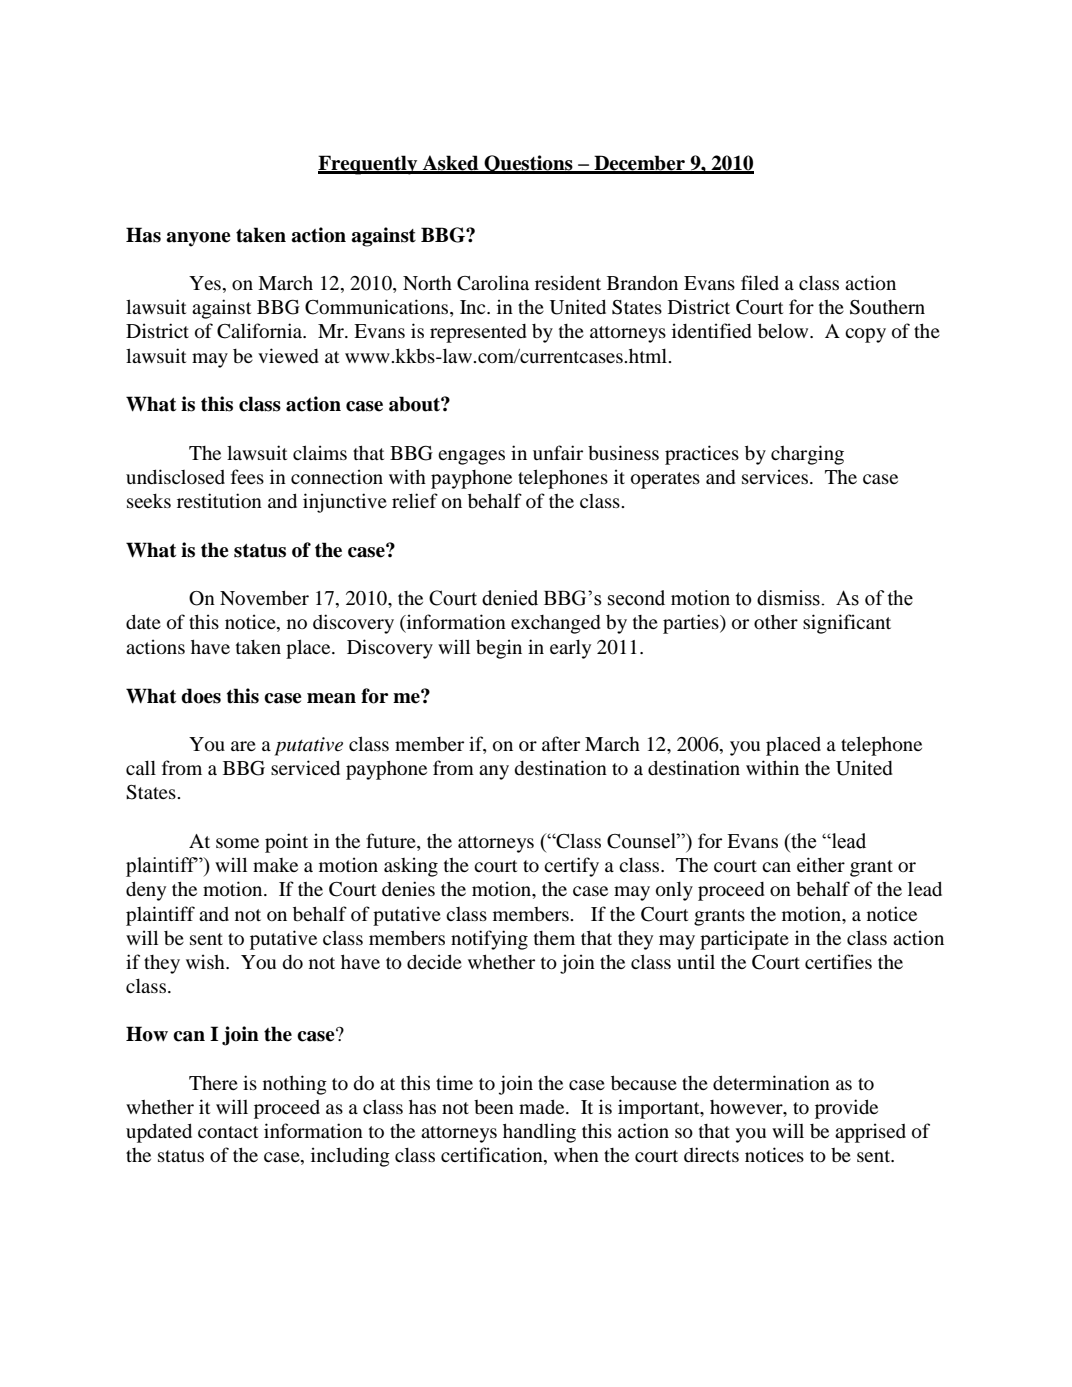 This page has height=1387, width=1072. I want to click on services, so click(776, 476).
